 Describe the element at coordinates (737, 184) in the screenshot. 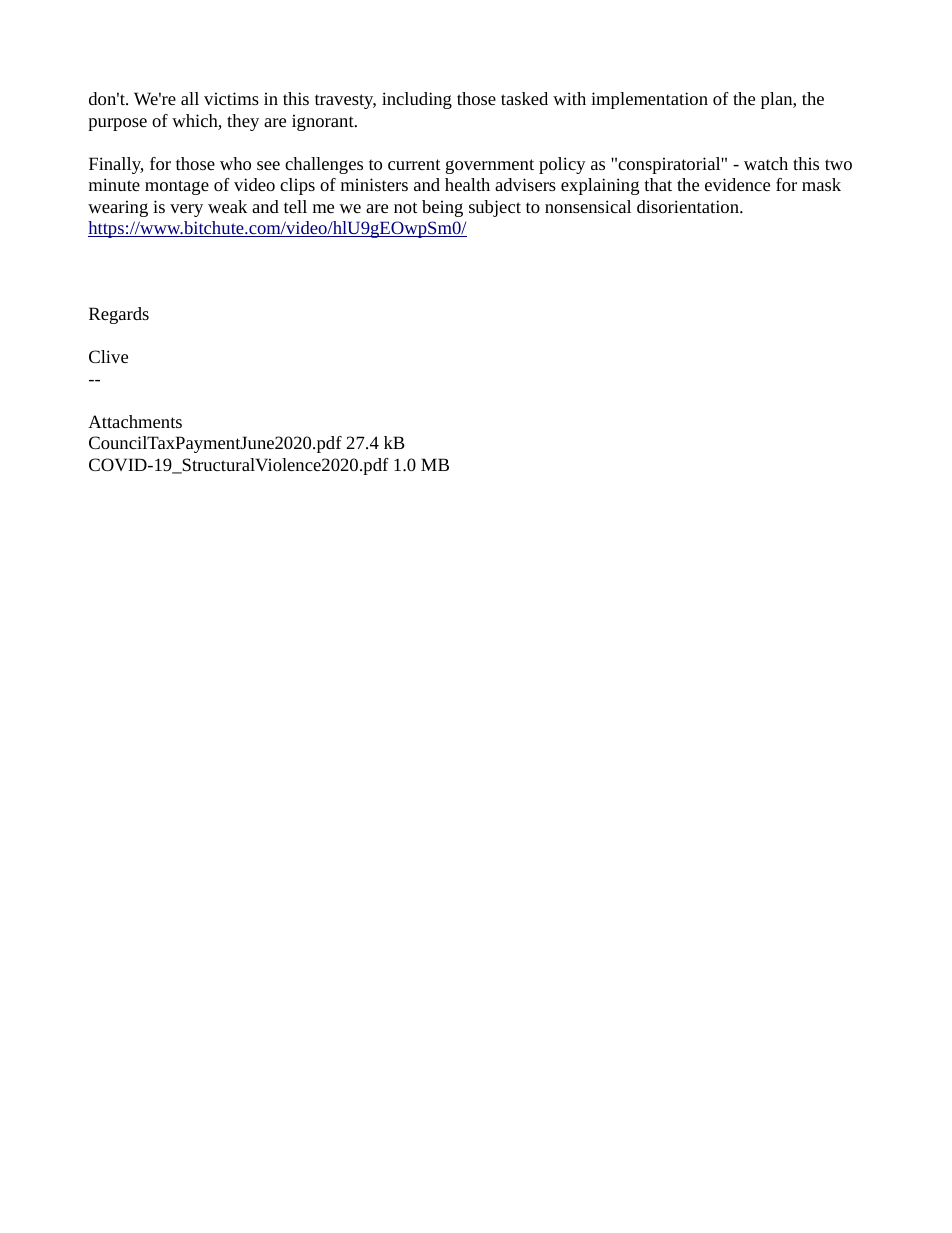

I see `evidence` at that location.
